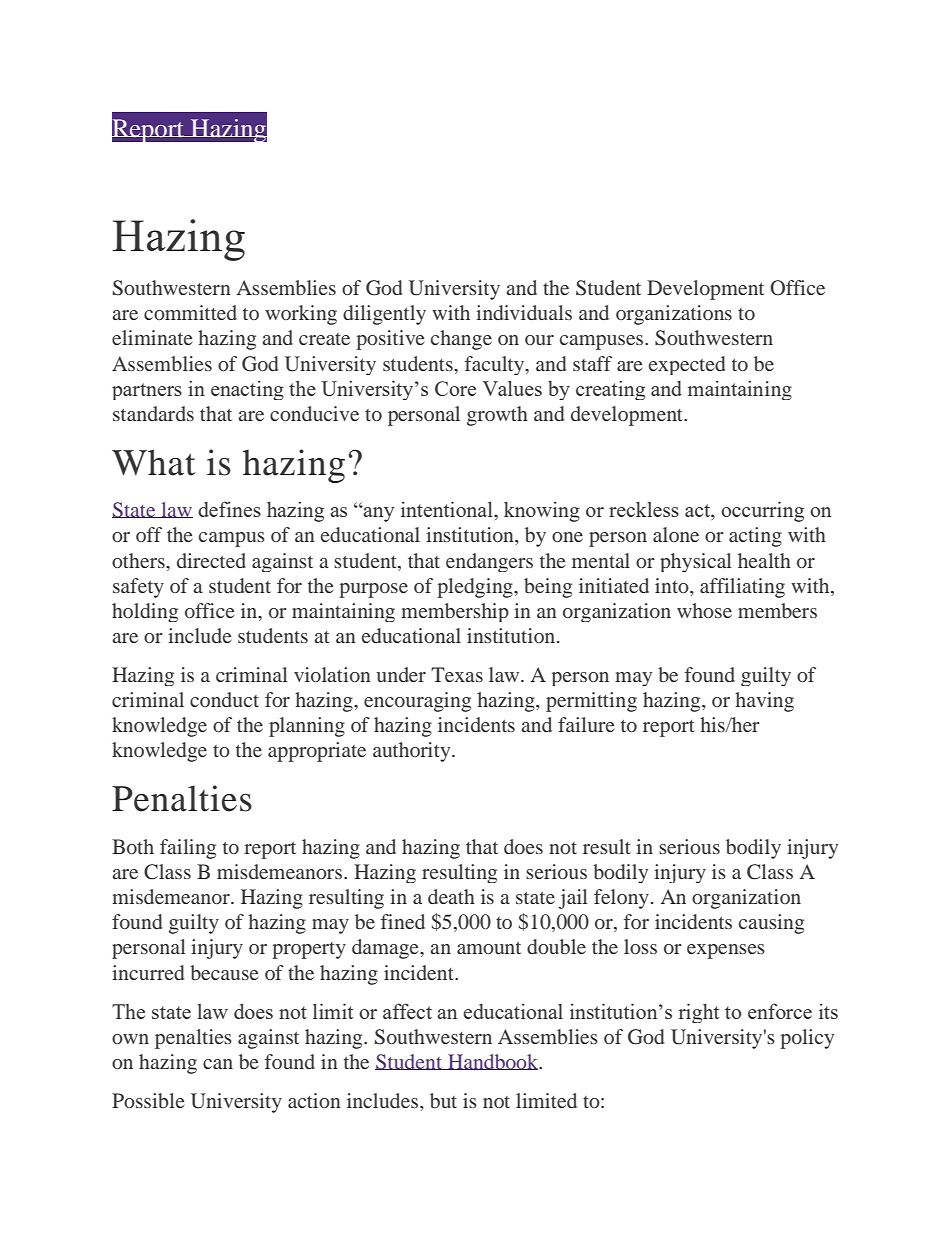 The image size is (952, 1233). I want to click on conduct, so click(224, 699).
